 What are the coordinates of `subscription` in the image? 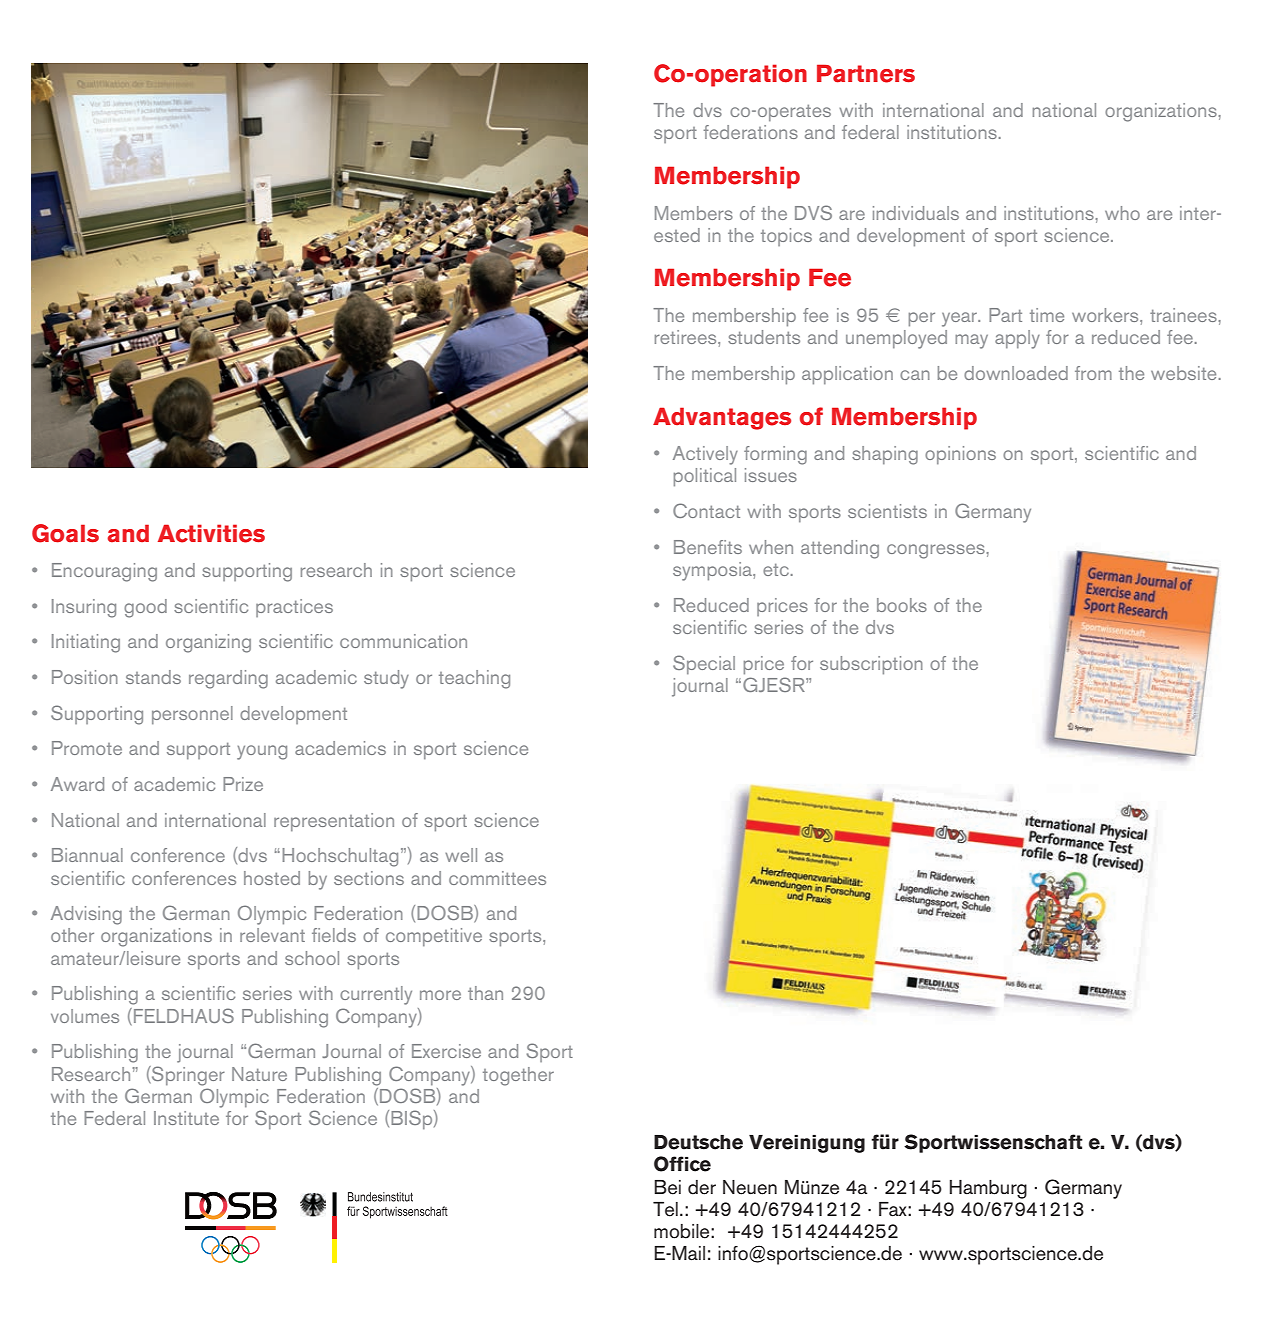 It's located at (871, 665).
